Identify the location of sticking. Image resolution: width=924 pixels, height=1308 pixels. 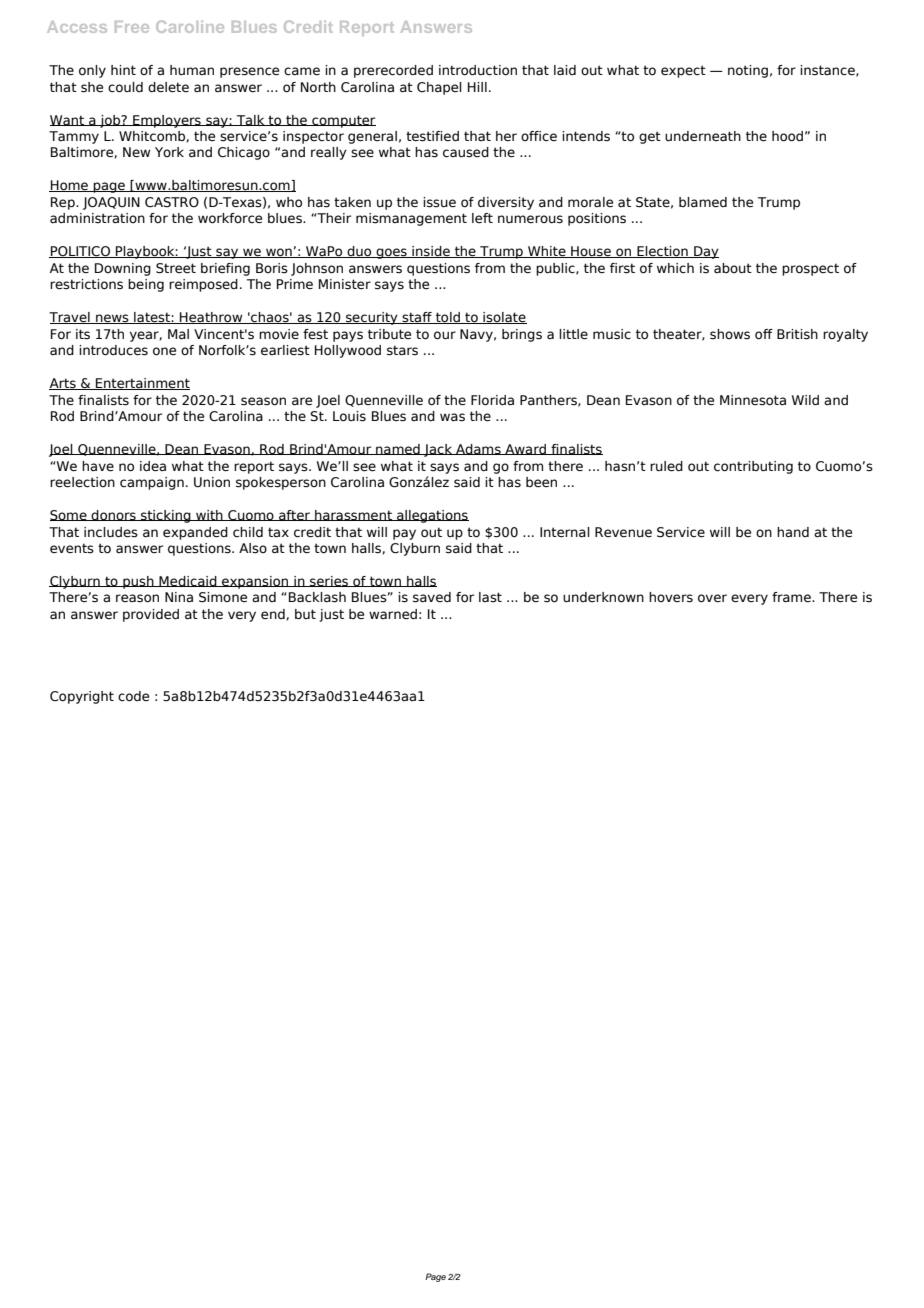
(166, 516).
